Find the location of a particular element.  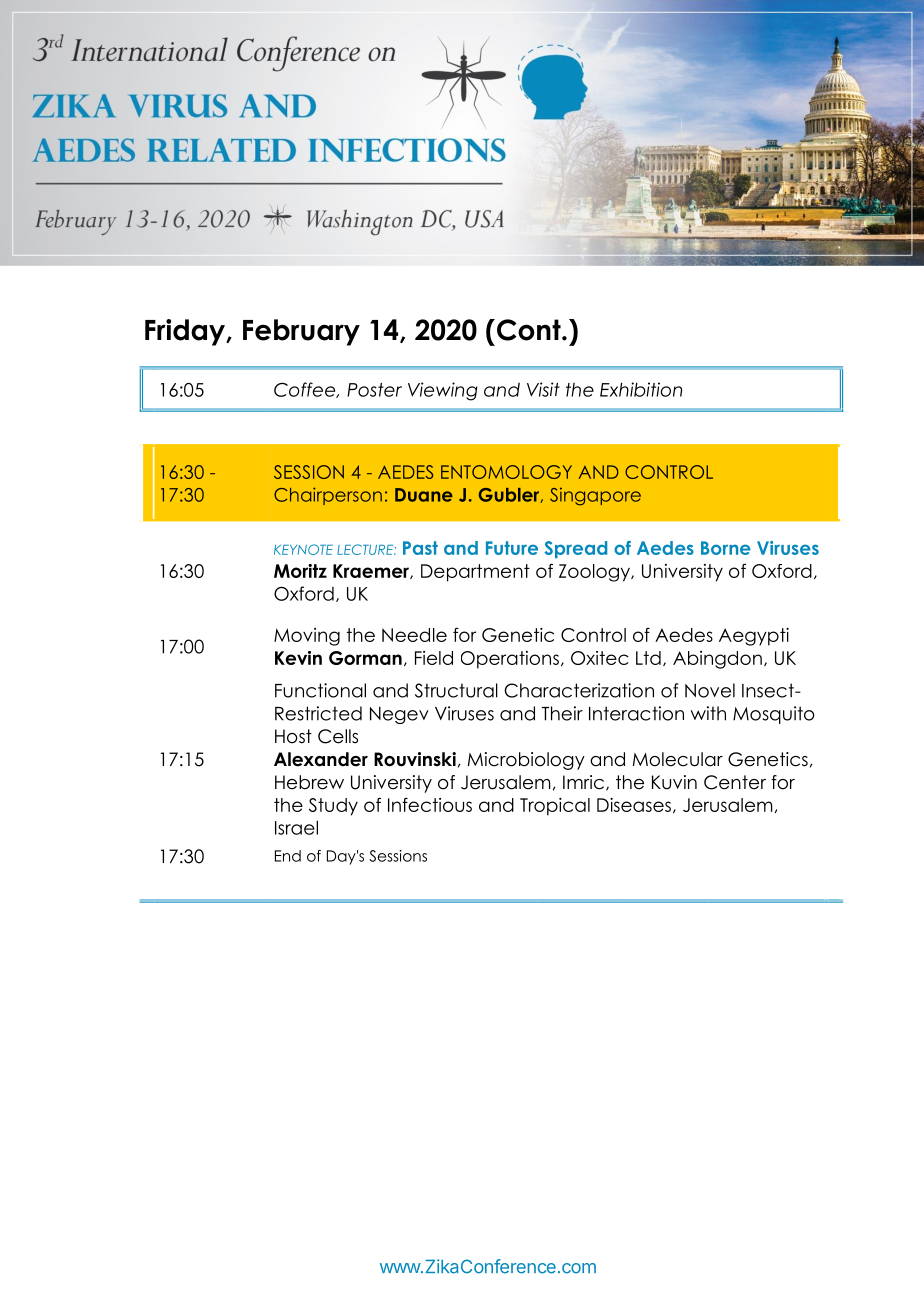

Exhibition is located at coordinates (641, 389).
